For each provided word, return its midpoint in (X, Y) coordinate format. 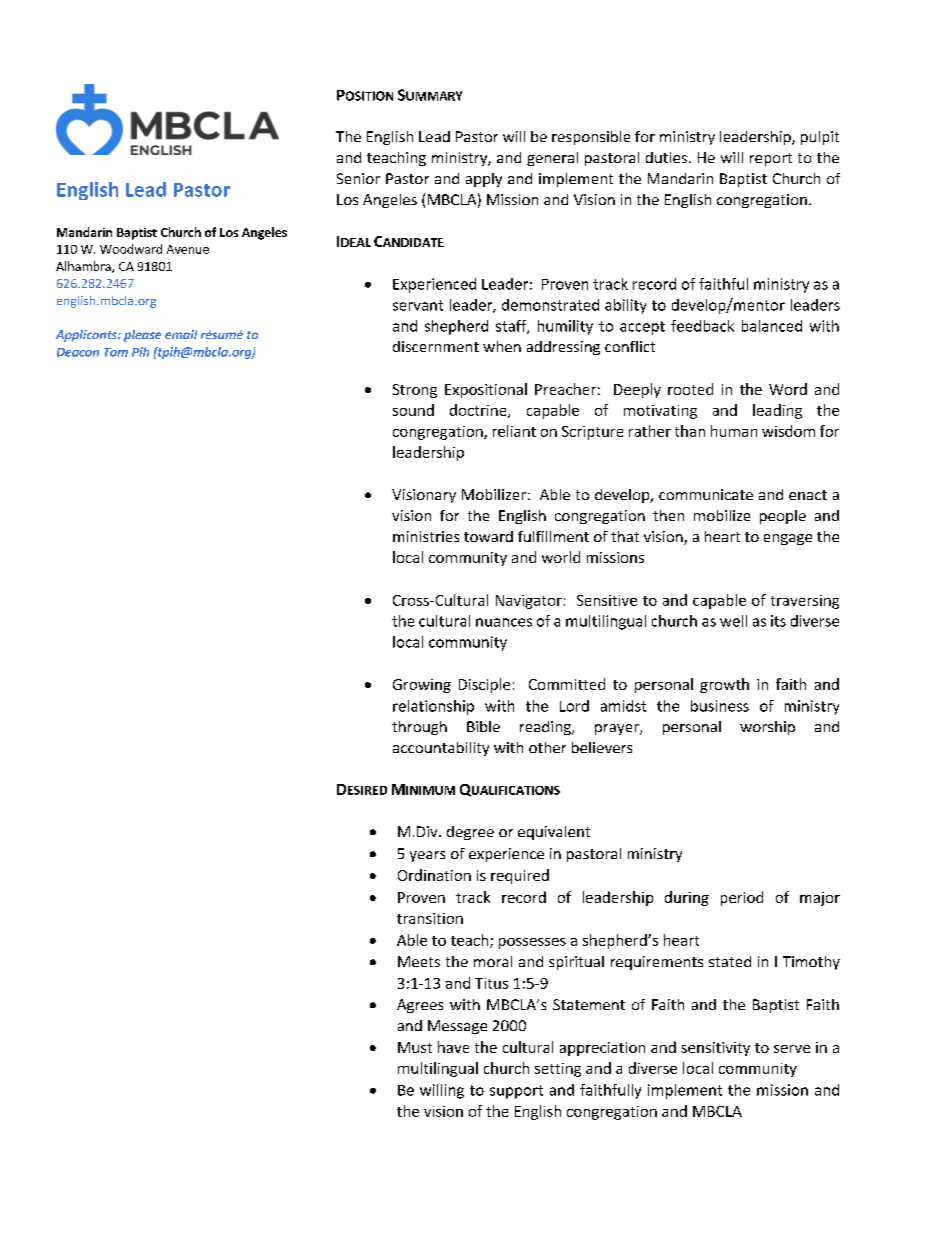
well (733, 621)
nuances (504, 622)
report (771, 159)
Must (415, 1047)
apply (484, 180)
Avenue (188, 249)
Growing (422, 686)
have (453, 1047)
